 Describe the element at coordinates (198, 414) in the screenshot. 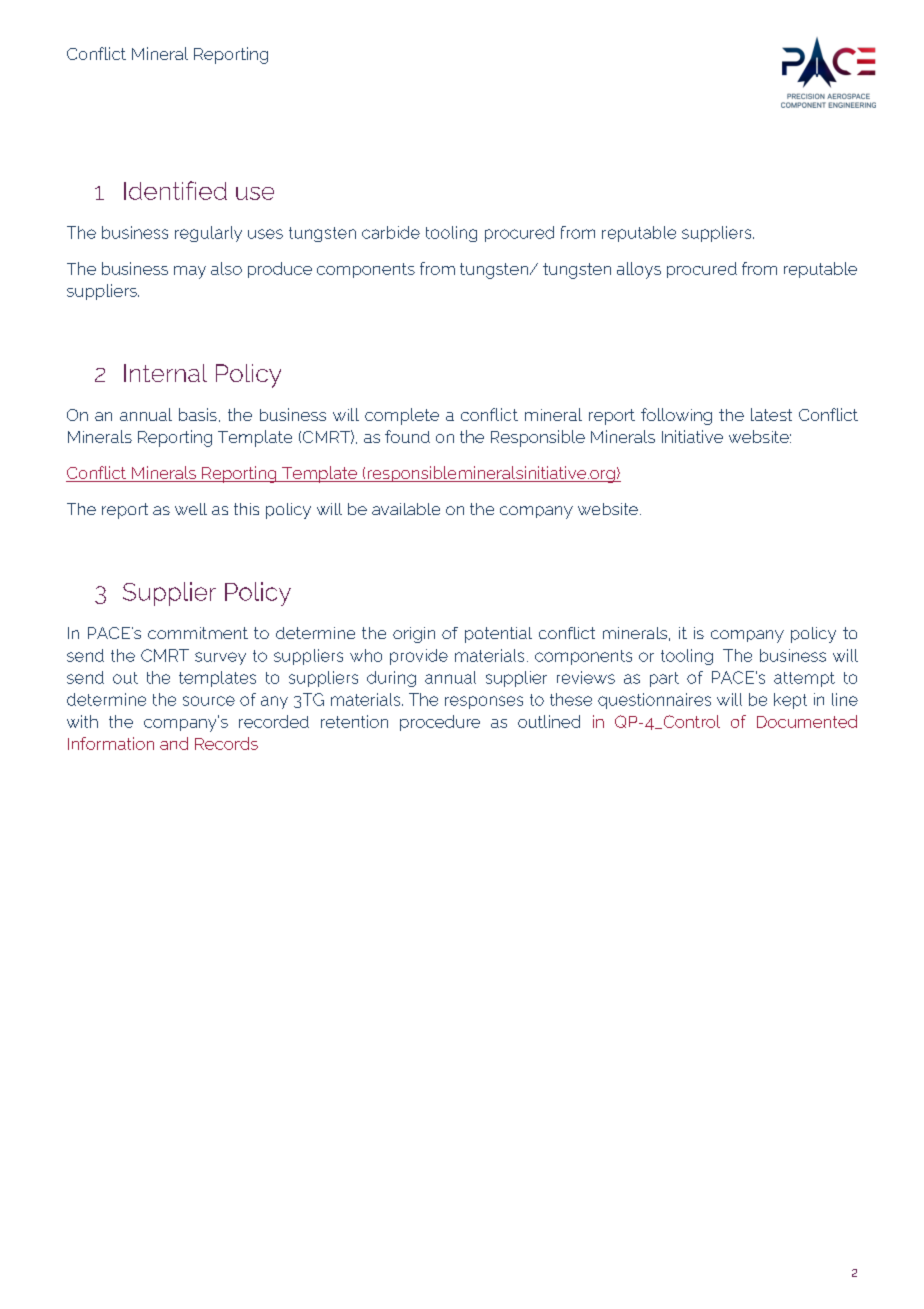

I see `basis` at that location.
